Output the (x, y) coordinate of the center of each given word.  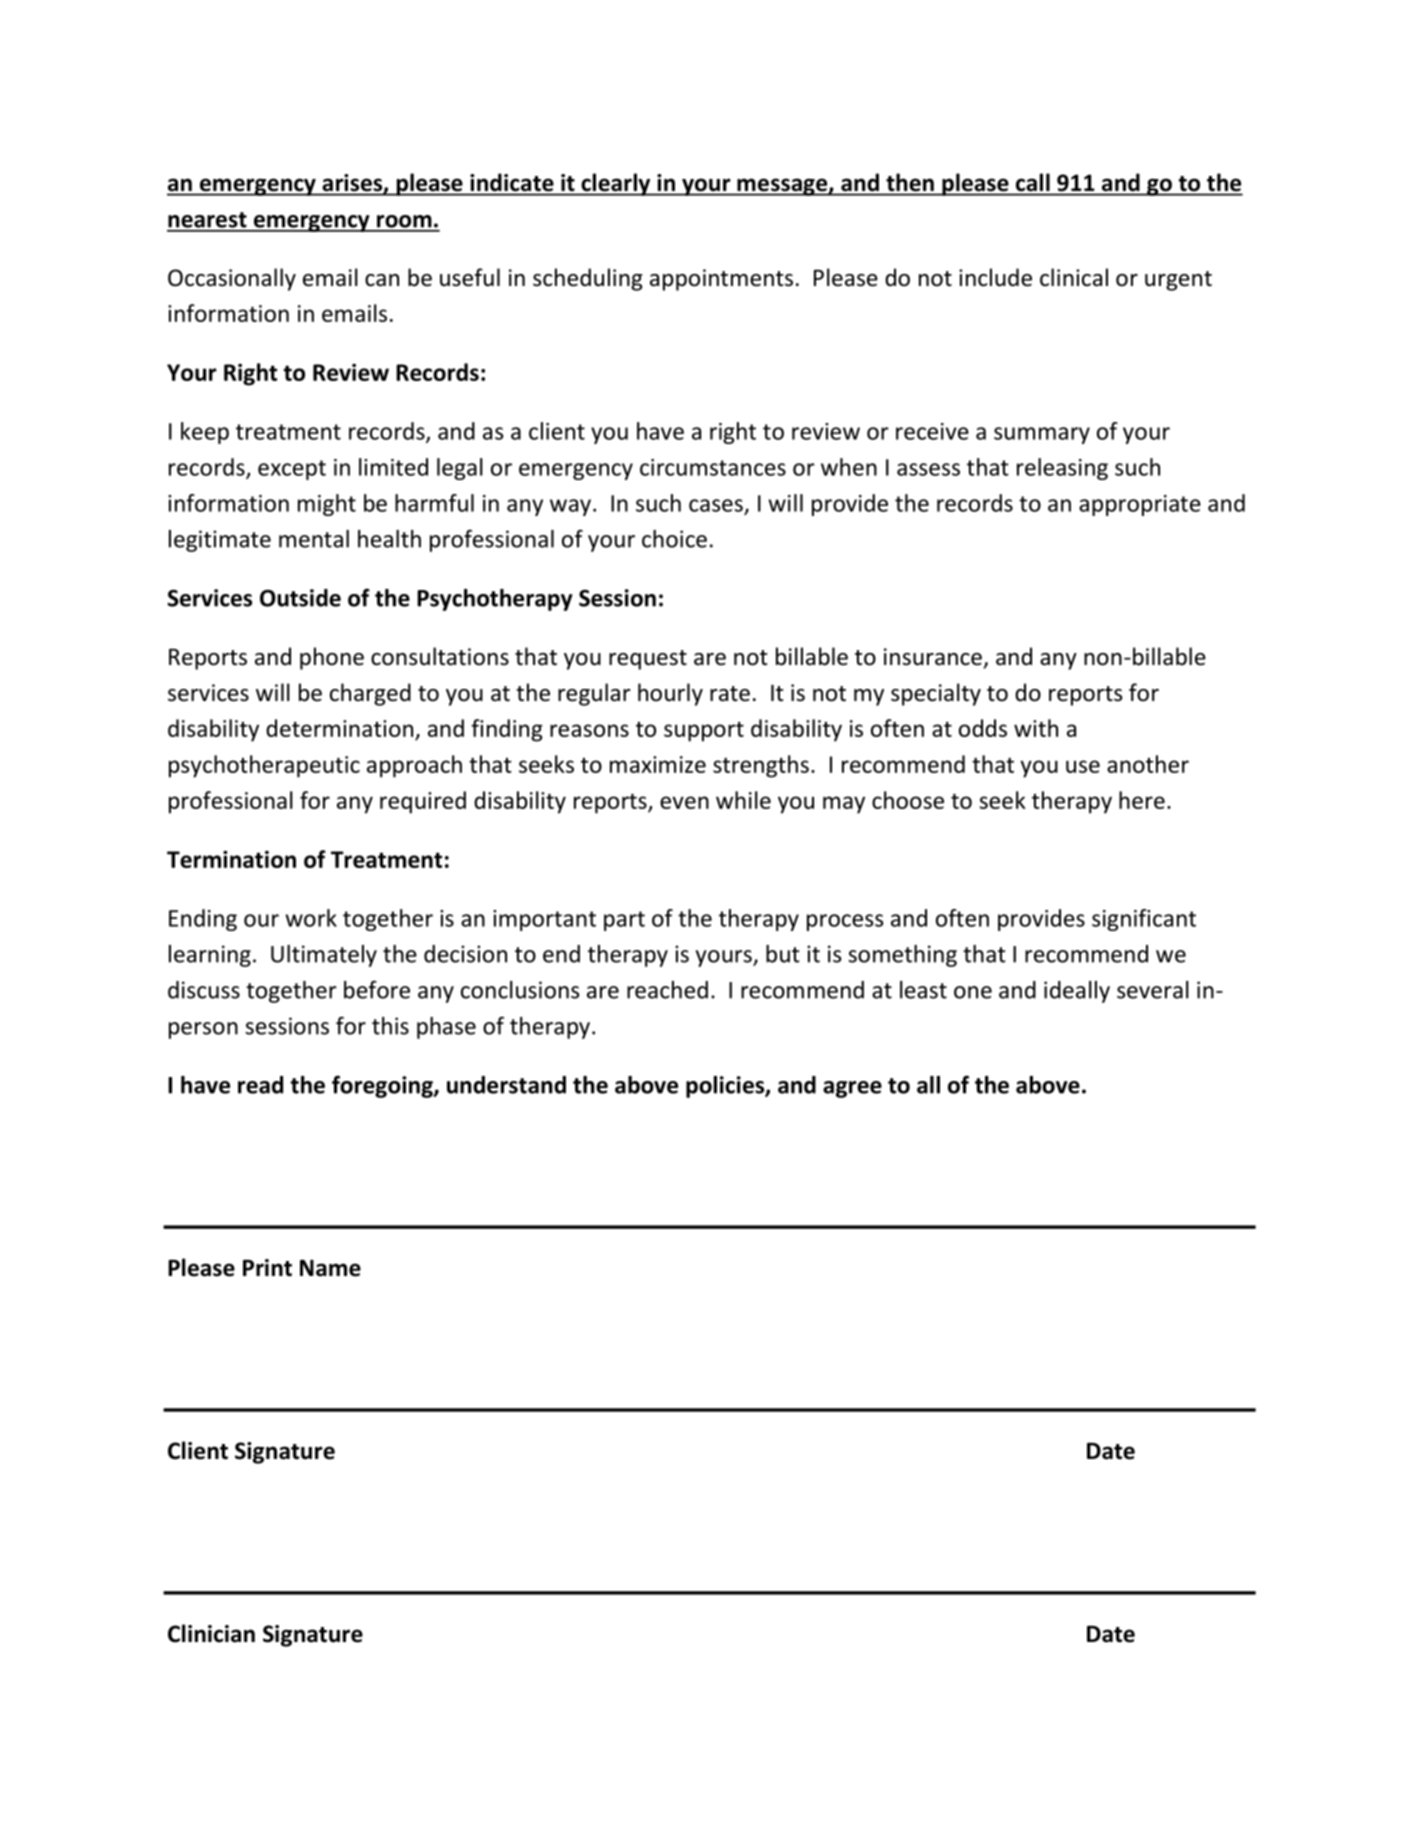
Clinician (211, 1633)
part (624, 921)
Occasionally (232, 279)
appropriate (1140, 505)
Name (330, 1268)
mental (314, 539)
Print (267, 1268)
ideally (1077, 992)
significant (1144, 920)
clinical (1074, 277)
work (311, 918)
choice (674, 539)
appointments (721, 280)
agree (852, 1089)
